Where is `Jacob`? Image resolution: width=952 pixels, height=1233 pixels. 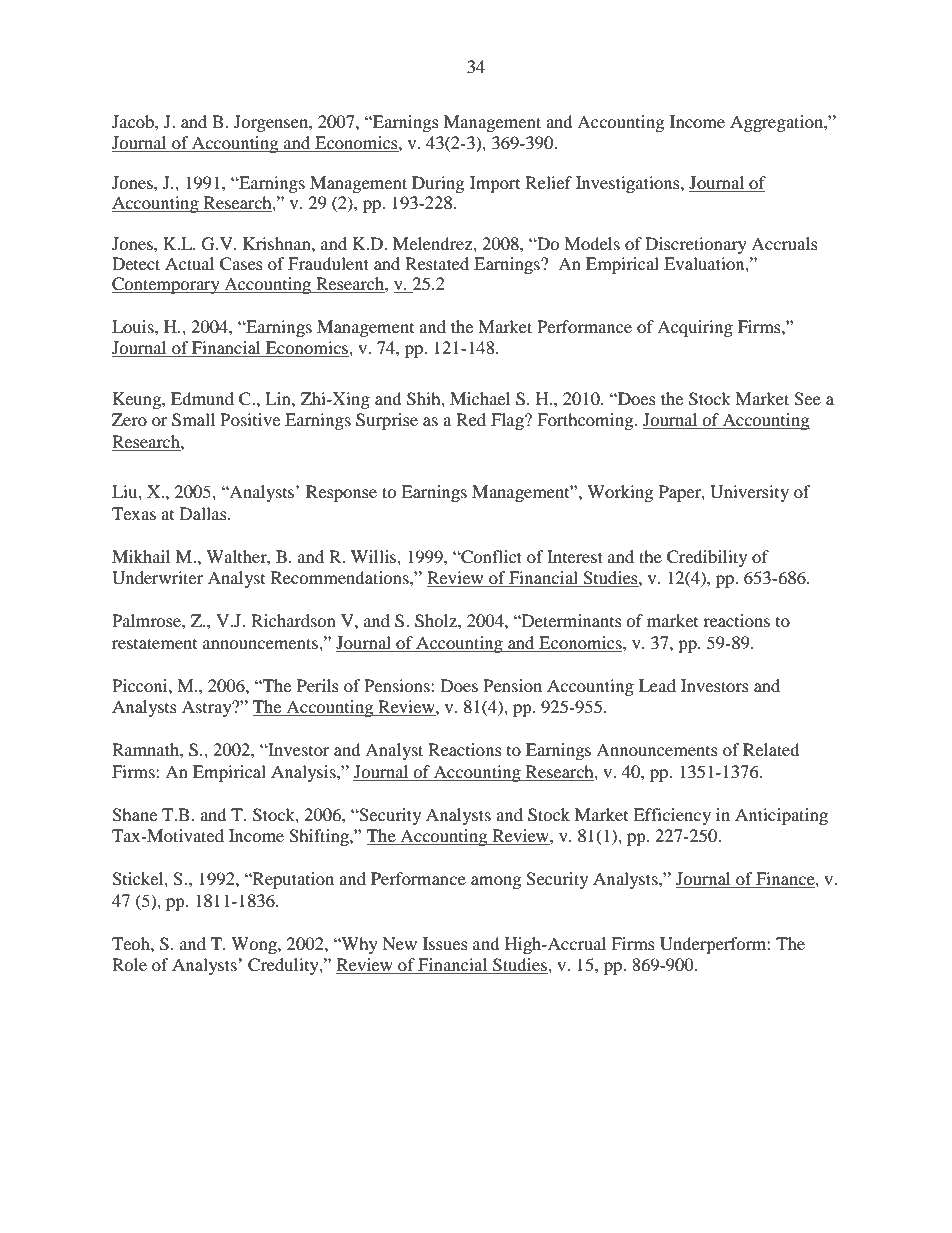 Jacob is located at coordinates (134, 121).
